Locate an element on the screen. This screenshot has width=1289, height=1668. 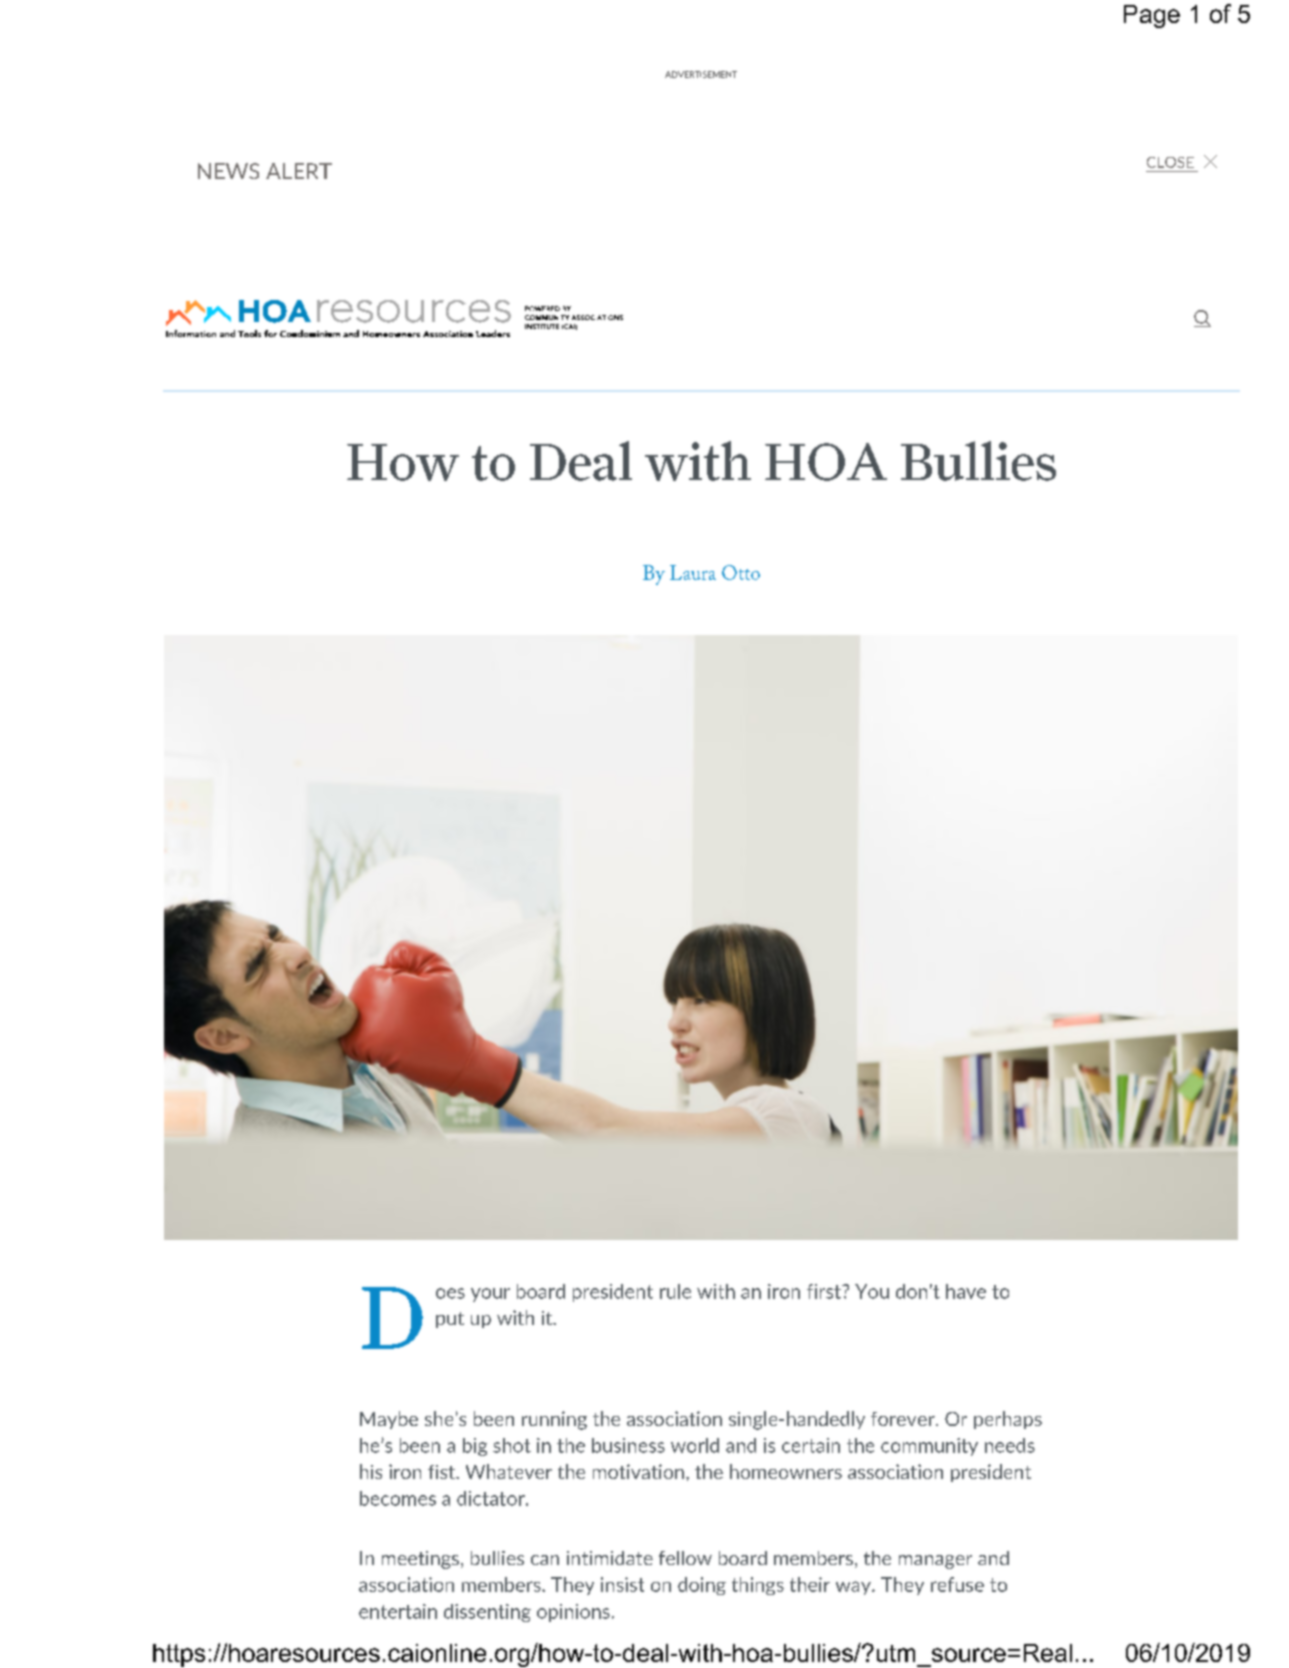
CLOSE is located at coordinates (1170, 162).
